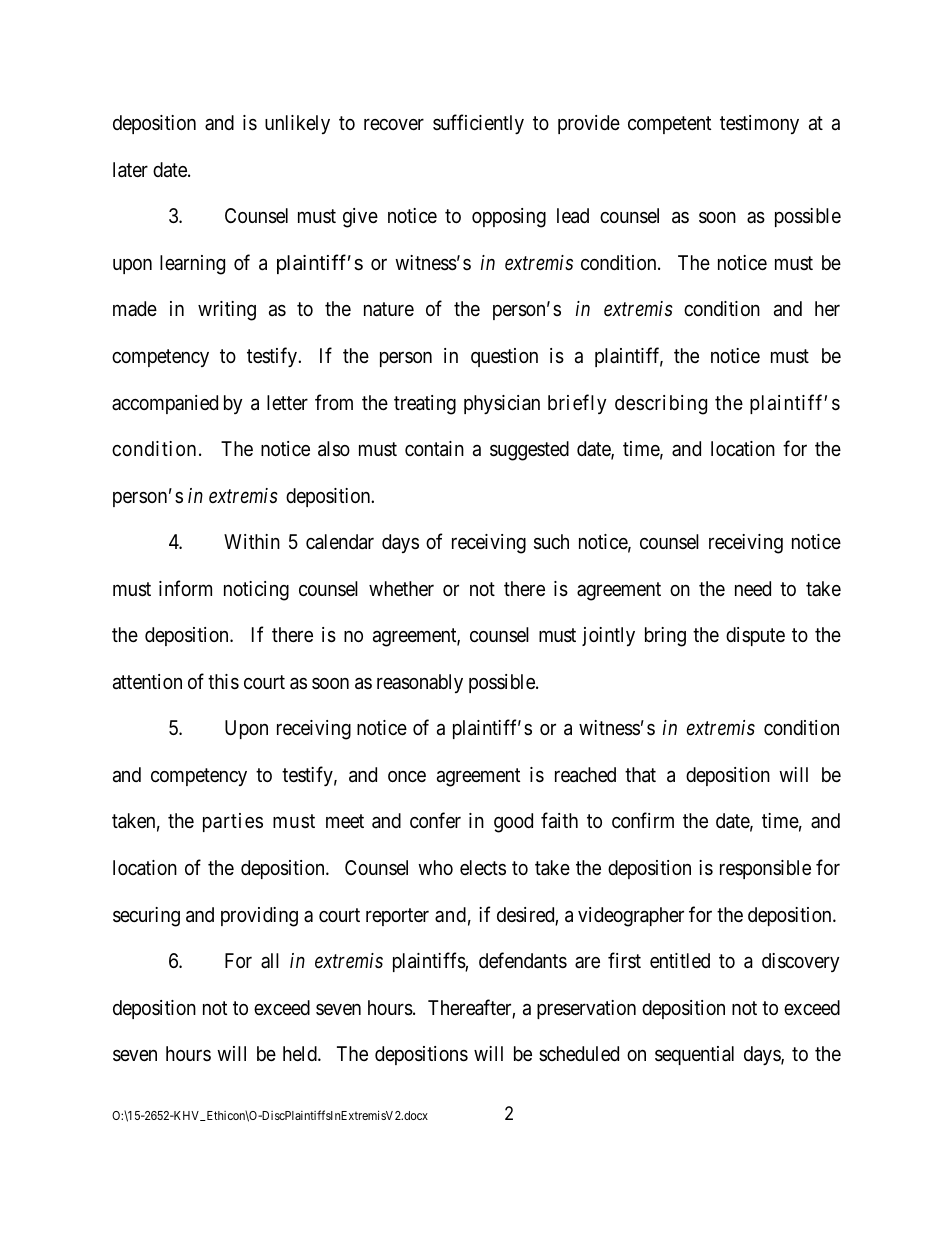 The width and height of the page is (952, 1233). I want to click on later, so click(130, 170).
